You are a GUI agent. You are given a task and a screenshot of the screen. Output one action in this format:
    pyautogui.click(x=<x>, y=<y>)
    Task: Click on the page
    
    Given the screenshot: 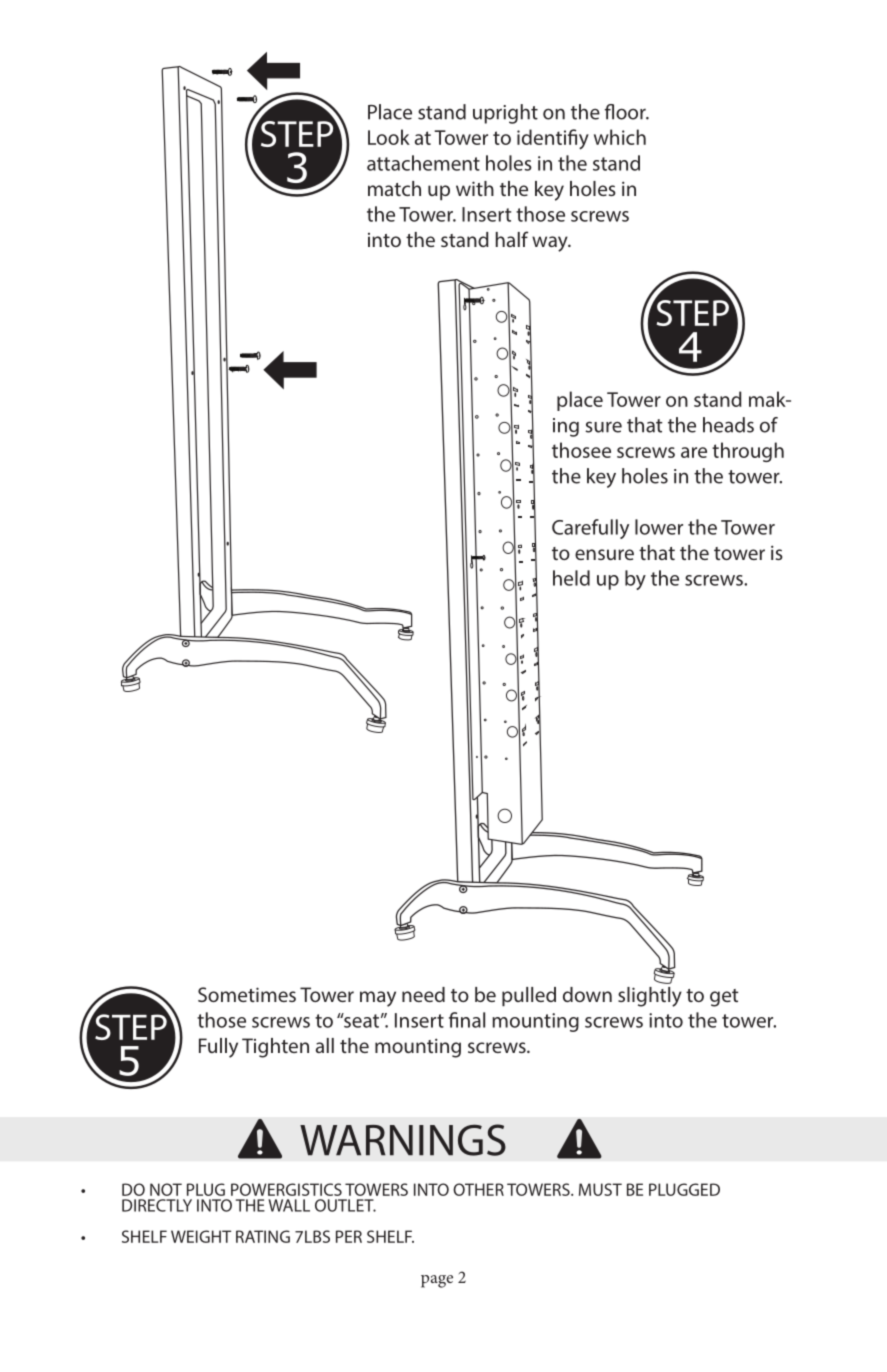 What is the action you would take?
    pyautogui.click(x=437, y=1281)
